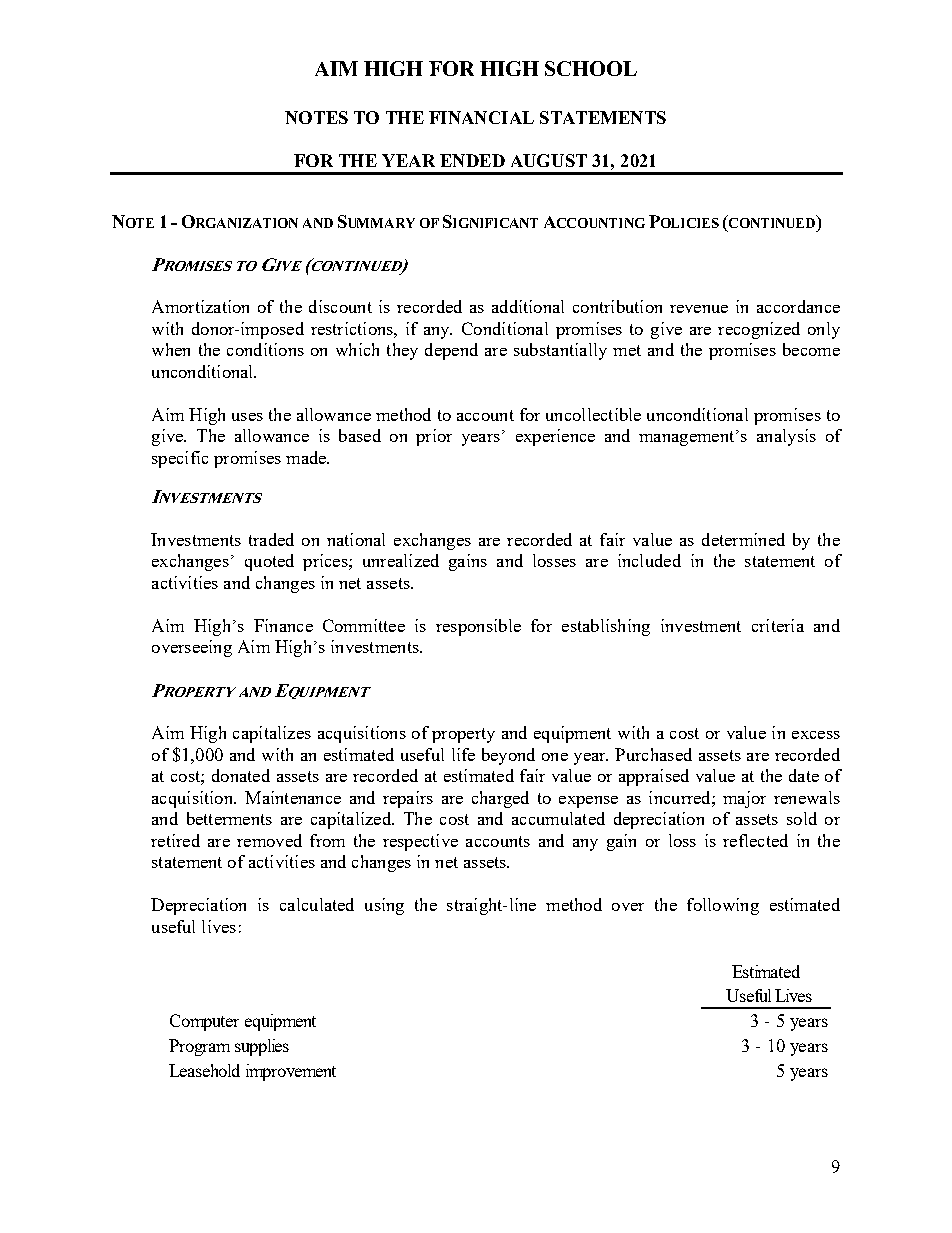  Describe the element at coordinates (247, 417) in the page. I see `uses` at that location.
